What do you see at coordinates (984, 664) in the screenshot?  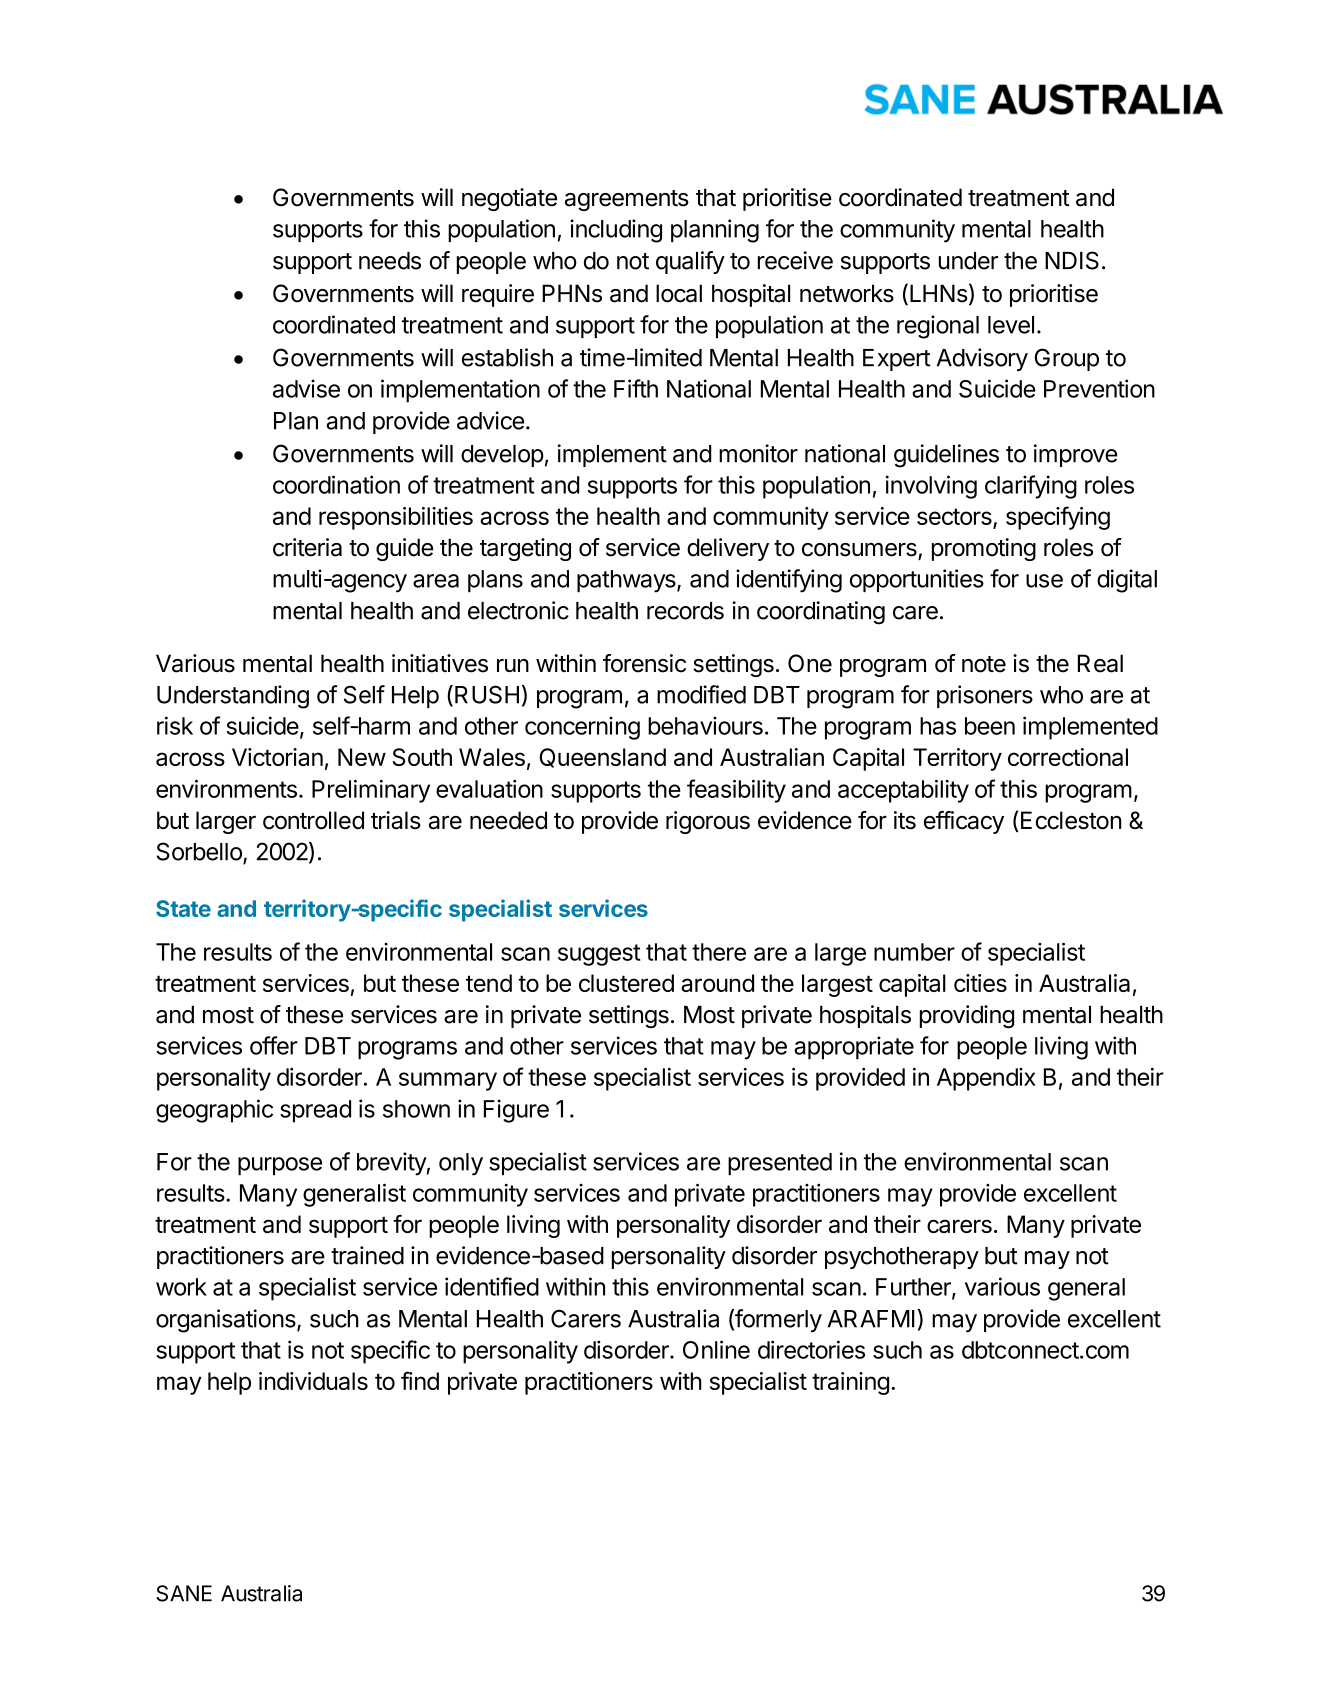 I see `note` at bounding box center [984, 664].
